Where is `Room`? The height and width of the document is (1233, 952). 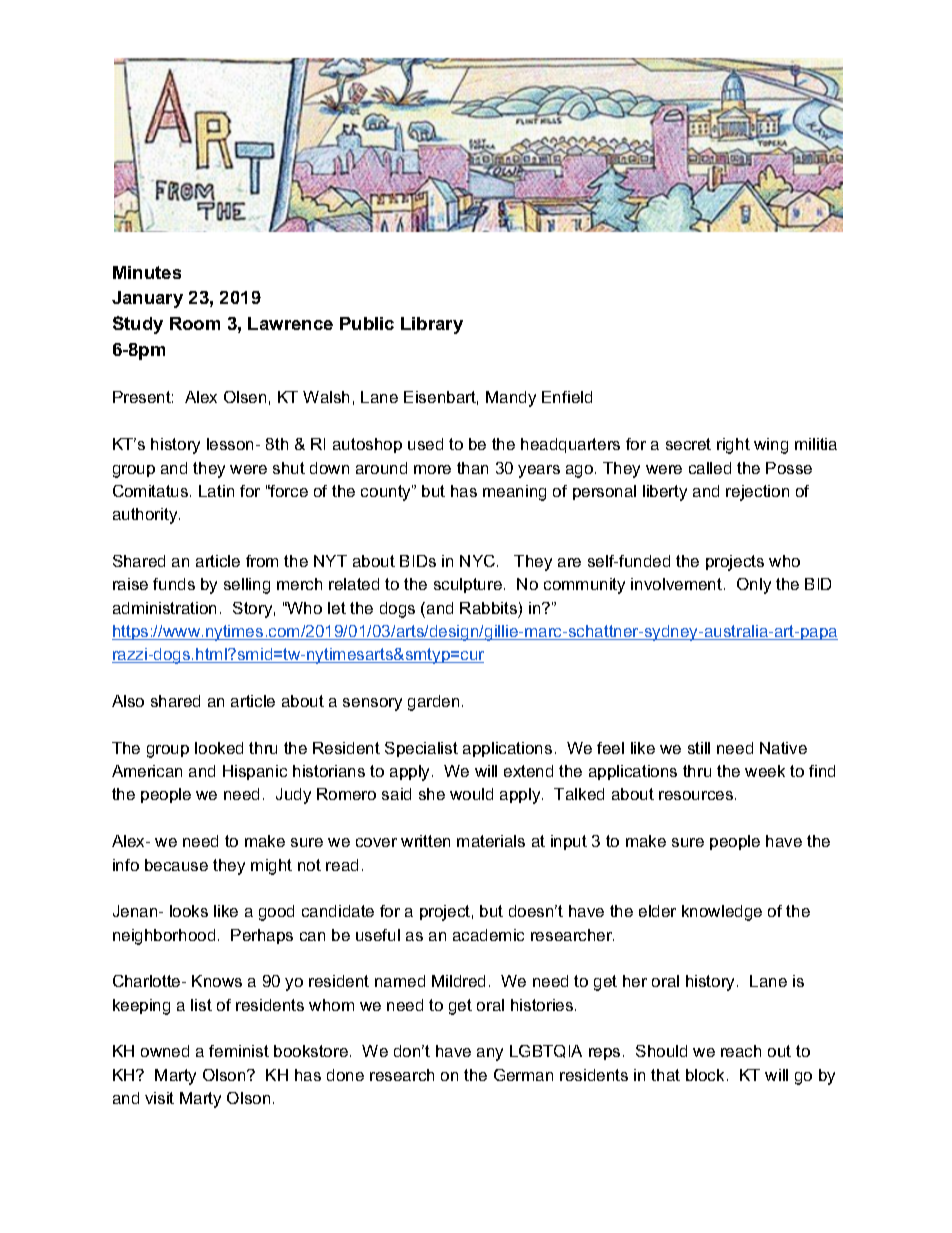 Room is located at coordinates (195, 323).
